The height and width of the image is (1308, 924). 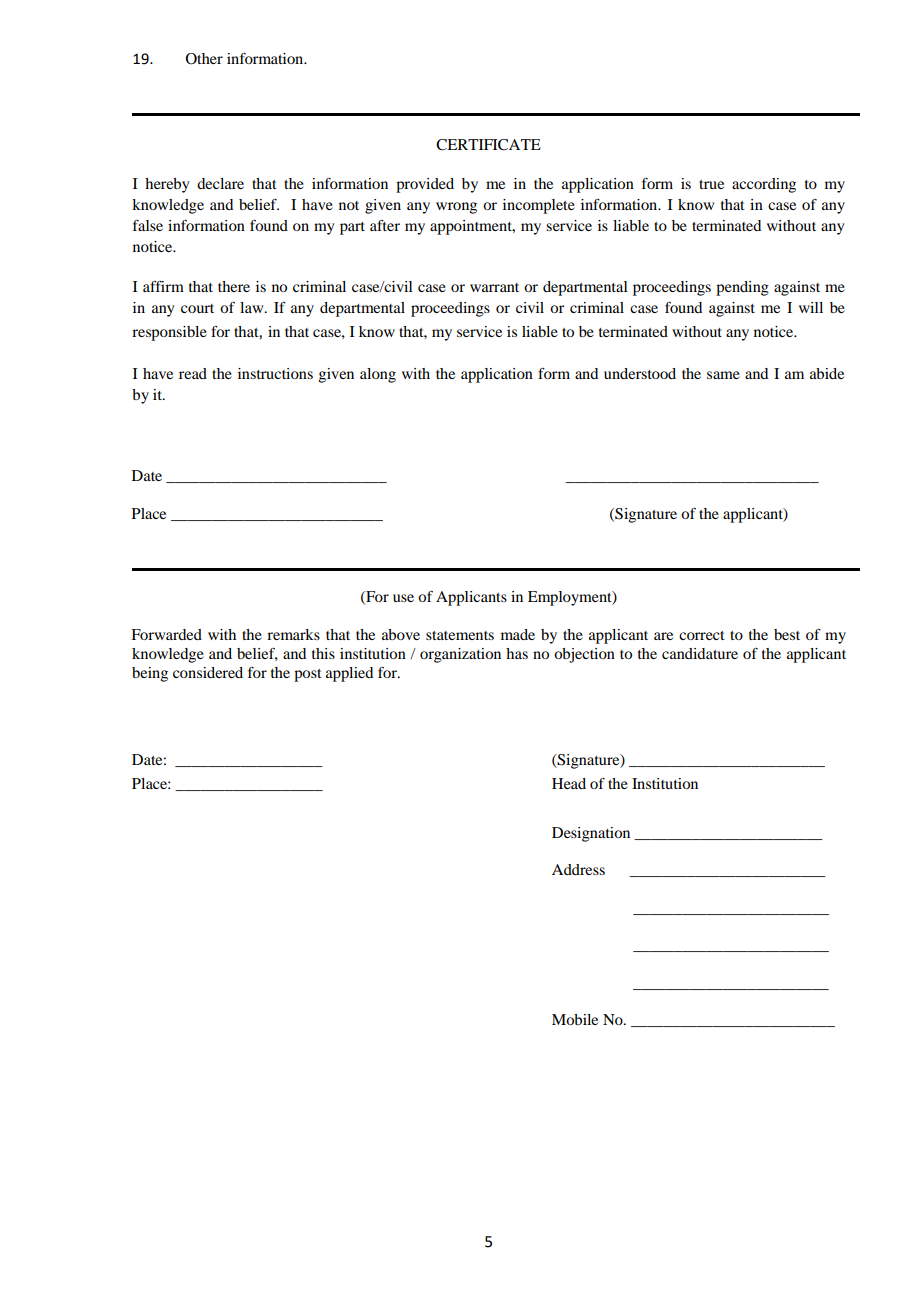 I want to click on Address, so click(x=578, y=869).
